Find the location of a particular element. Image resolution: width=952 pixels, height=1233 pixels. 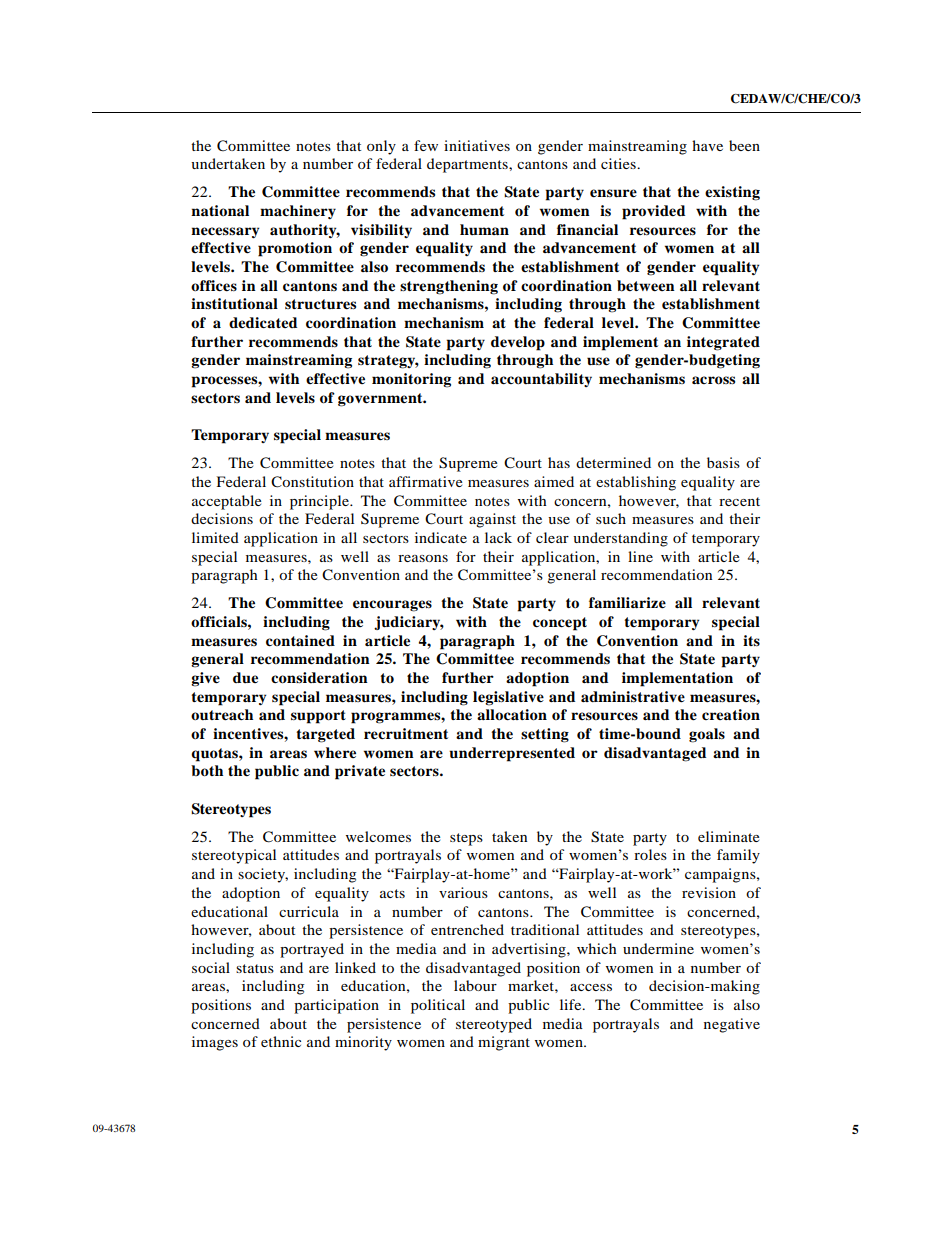

have is located at coordinates (707, 145).
